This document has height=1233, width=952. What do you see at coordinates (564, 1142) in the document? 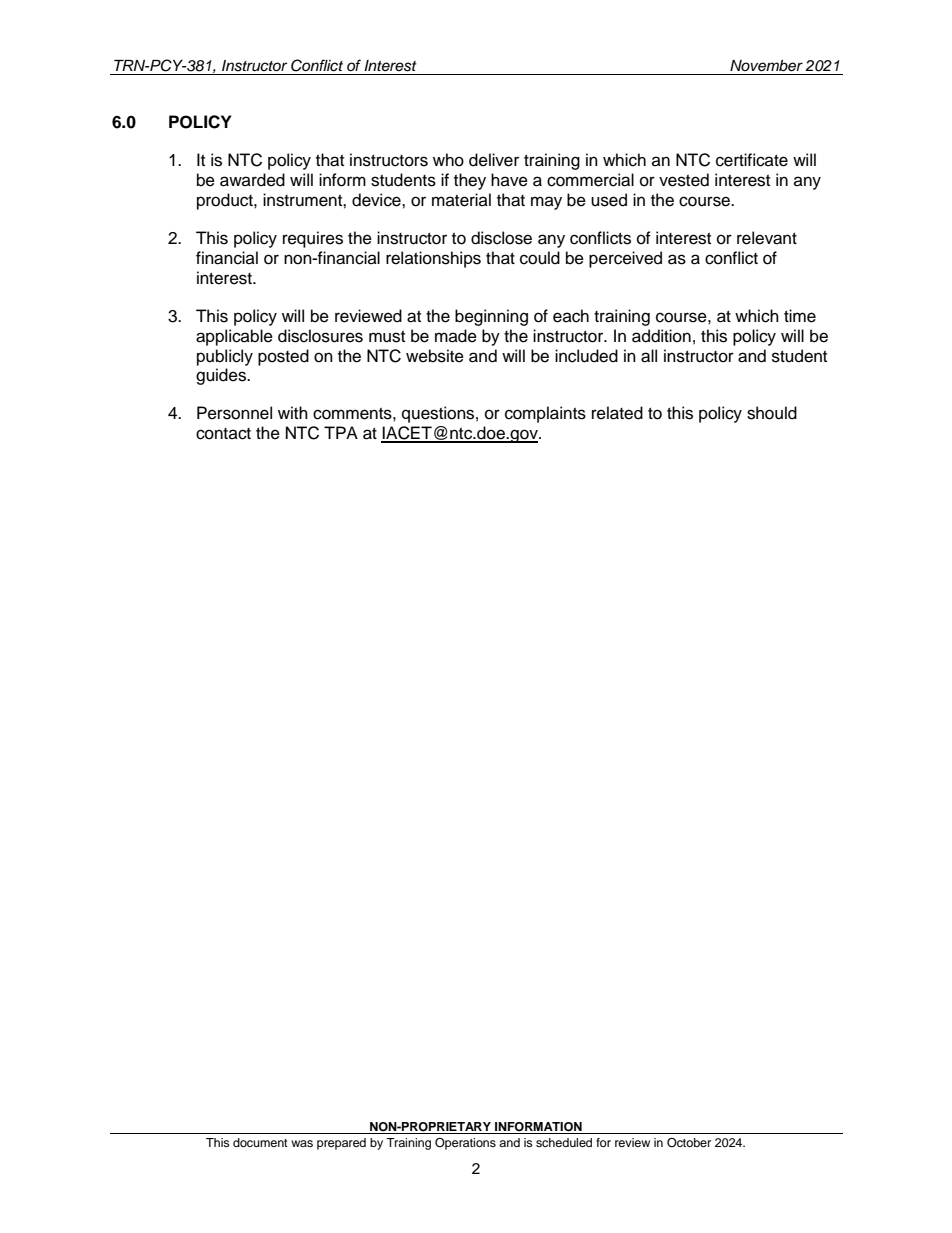
I see `scheduled` at bounding box center [564, 1142].
